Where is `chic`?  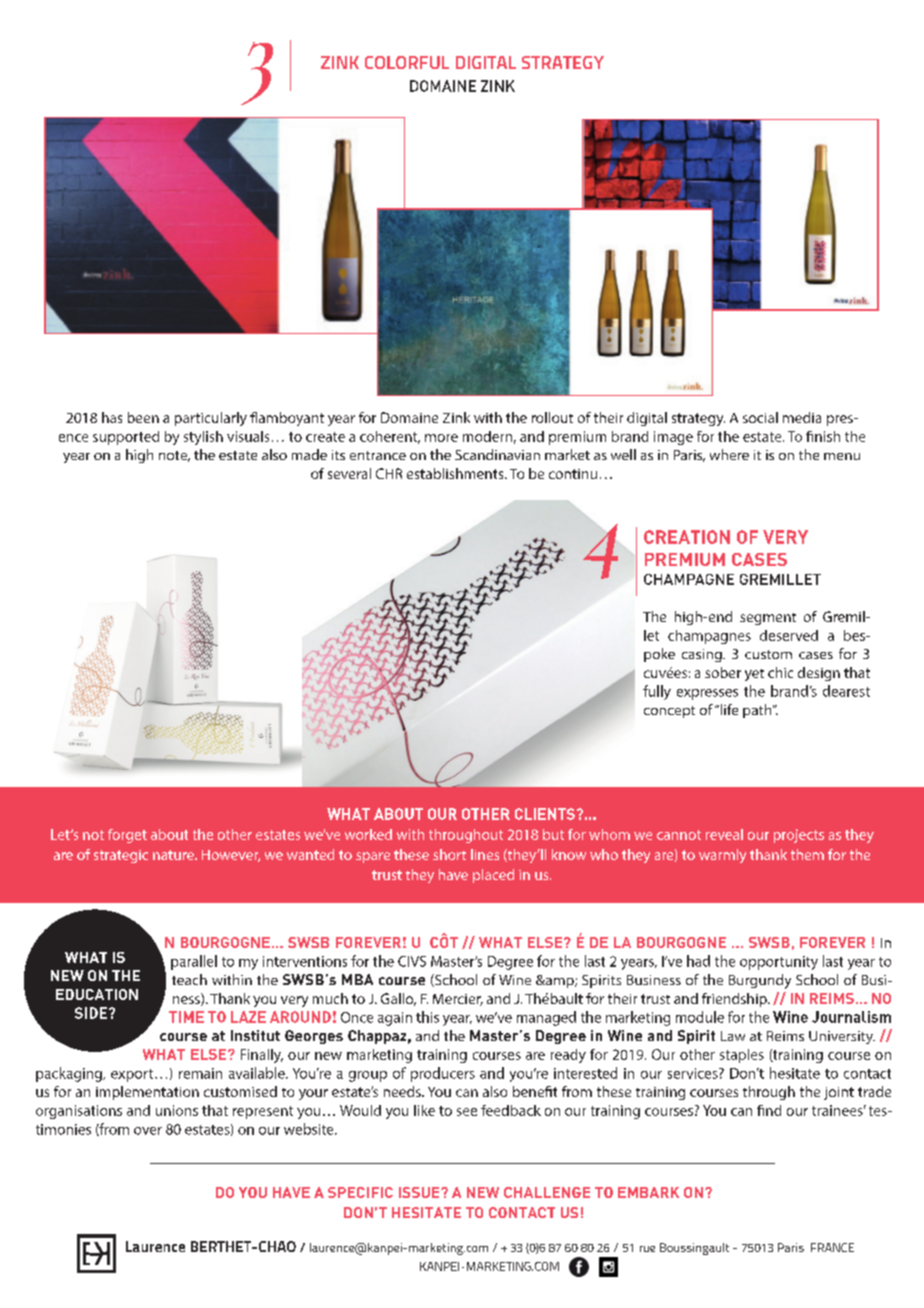
chic is located at coordinates (780, 672).
